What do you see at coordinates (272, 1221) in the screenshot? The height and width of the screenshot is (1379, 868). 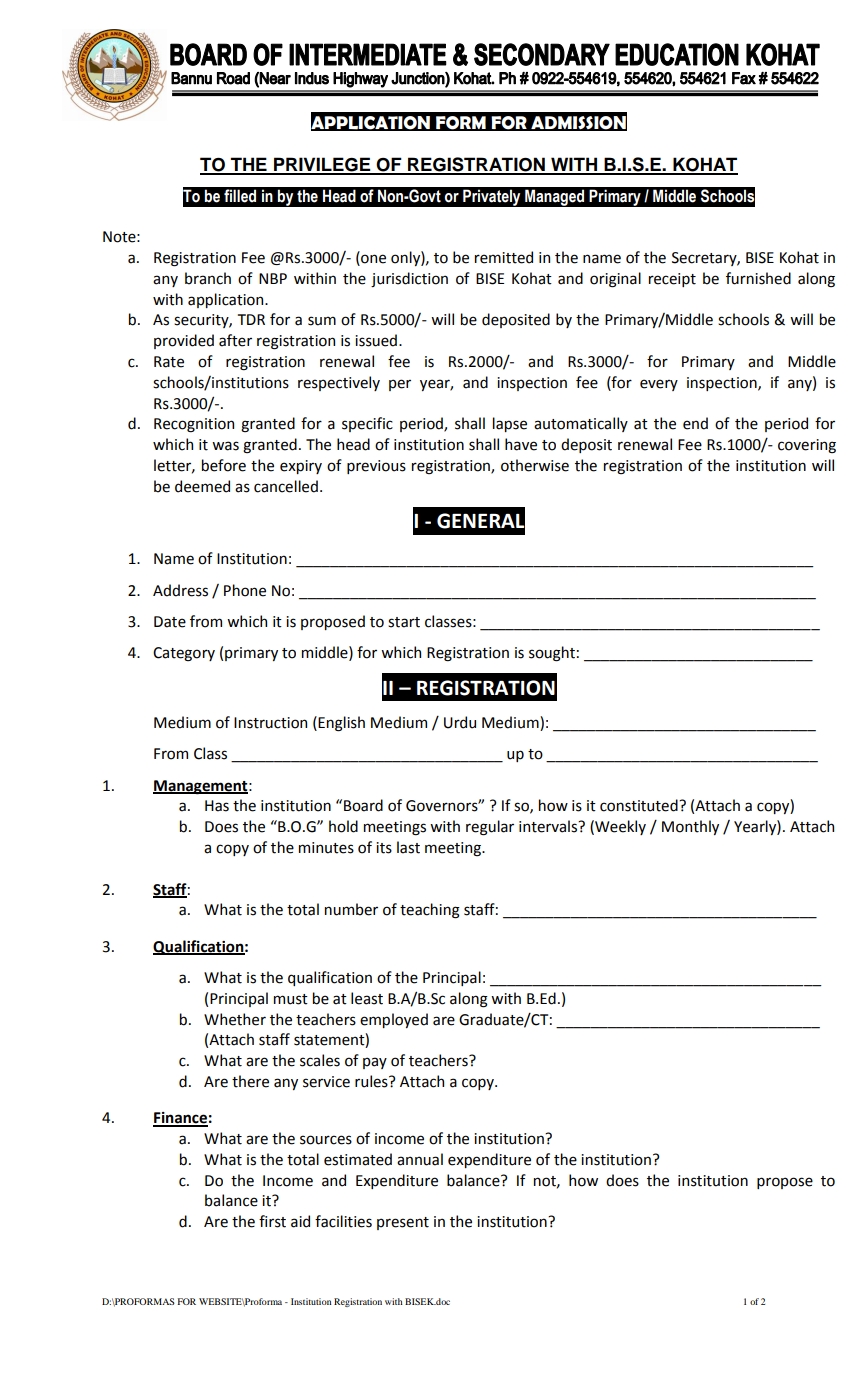 I see `first` at bounding box center [272, 1221].
